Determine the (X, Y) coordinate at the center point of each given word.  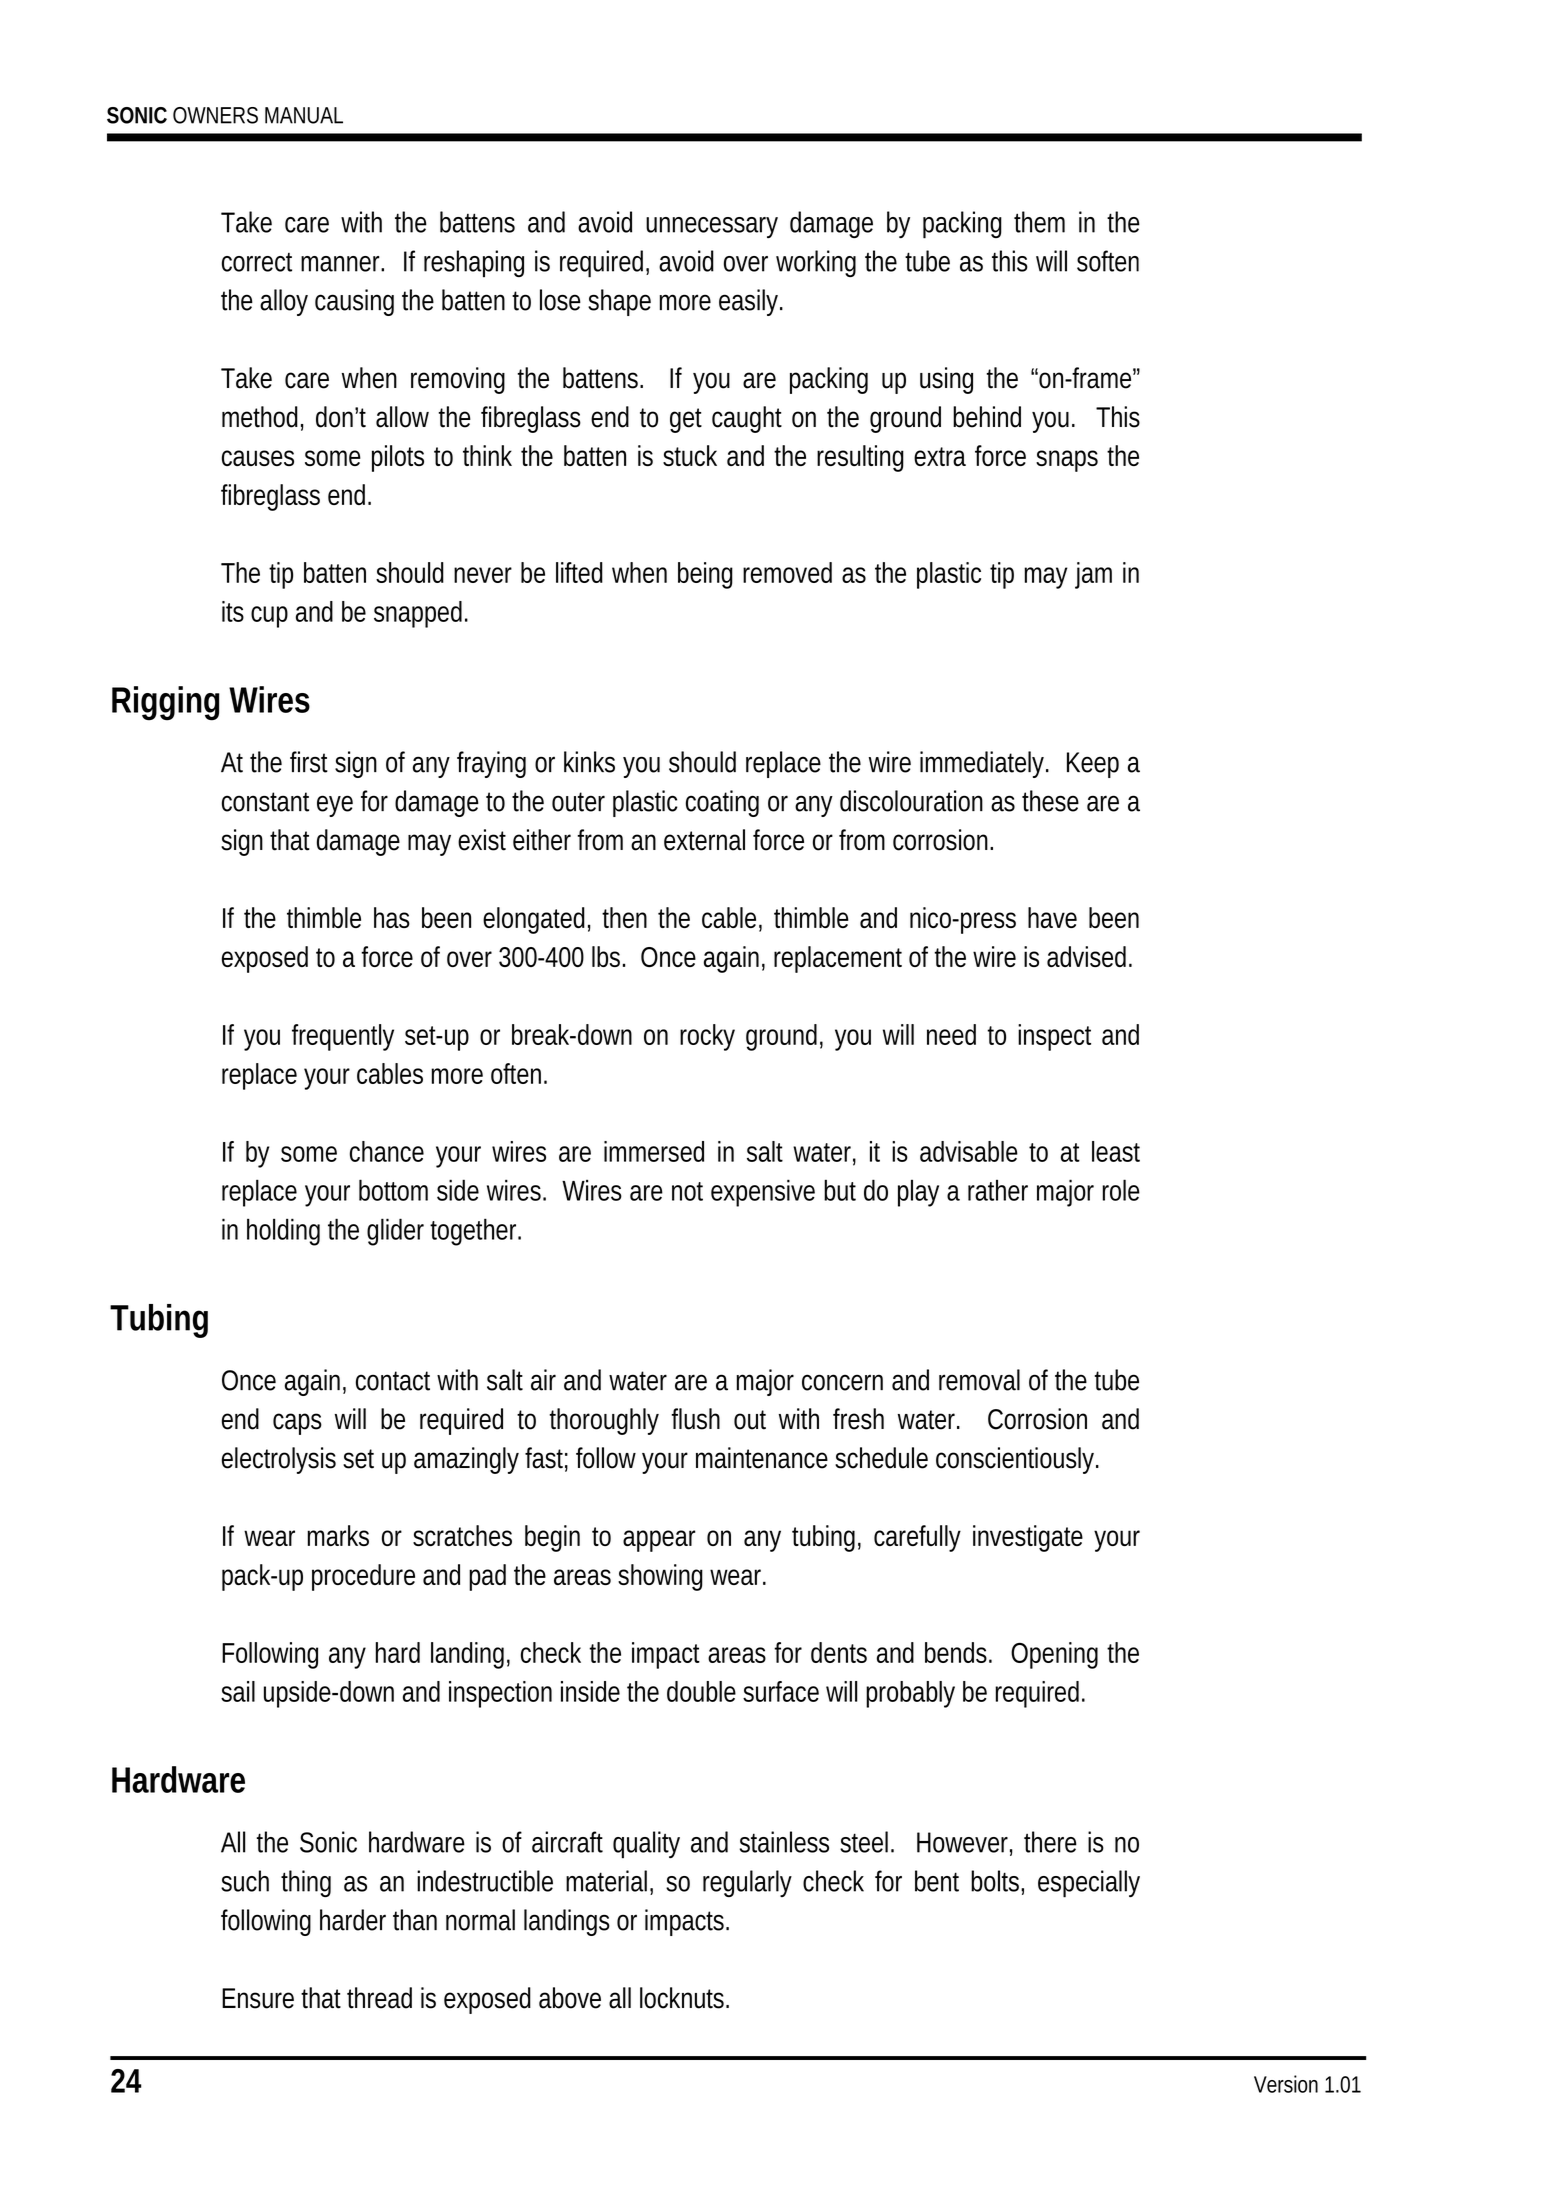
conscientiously (1017, 1460)
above (570, 1998)
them (1039, 222)
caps (297, 1424)
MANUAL (304, 115)
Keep (1093, 765)
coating (722, 803)
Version (1286, 2084)
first (309, 762)
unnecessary (712, 227)
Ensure (258, 1998)
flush (695, 1419)
